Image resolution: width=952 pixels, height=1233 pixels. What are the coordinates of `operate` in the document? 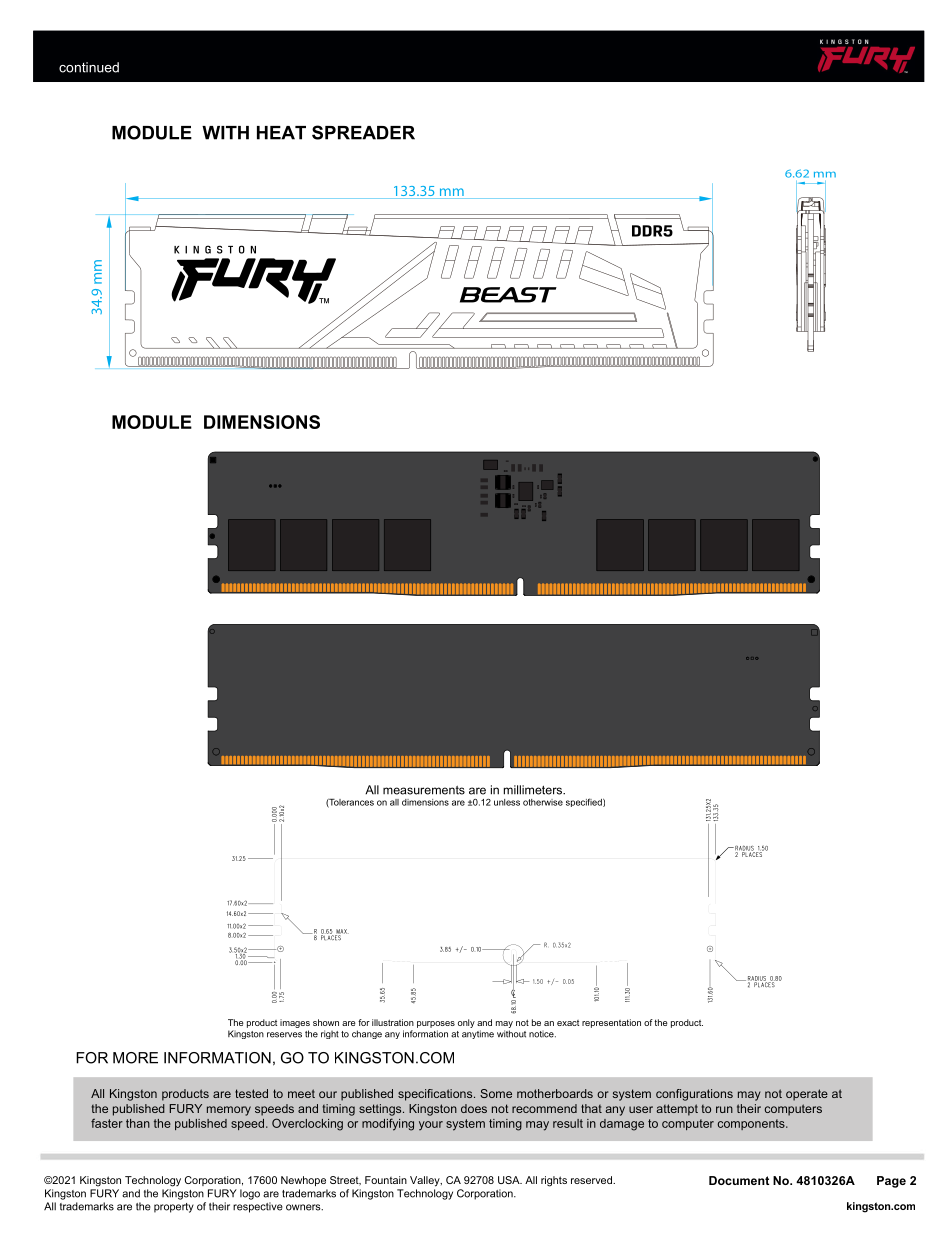 It's located at (807, 1095).
